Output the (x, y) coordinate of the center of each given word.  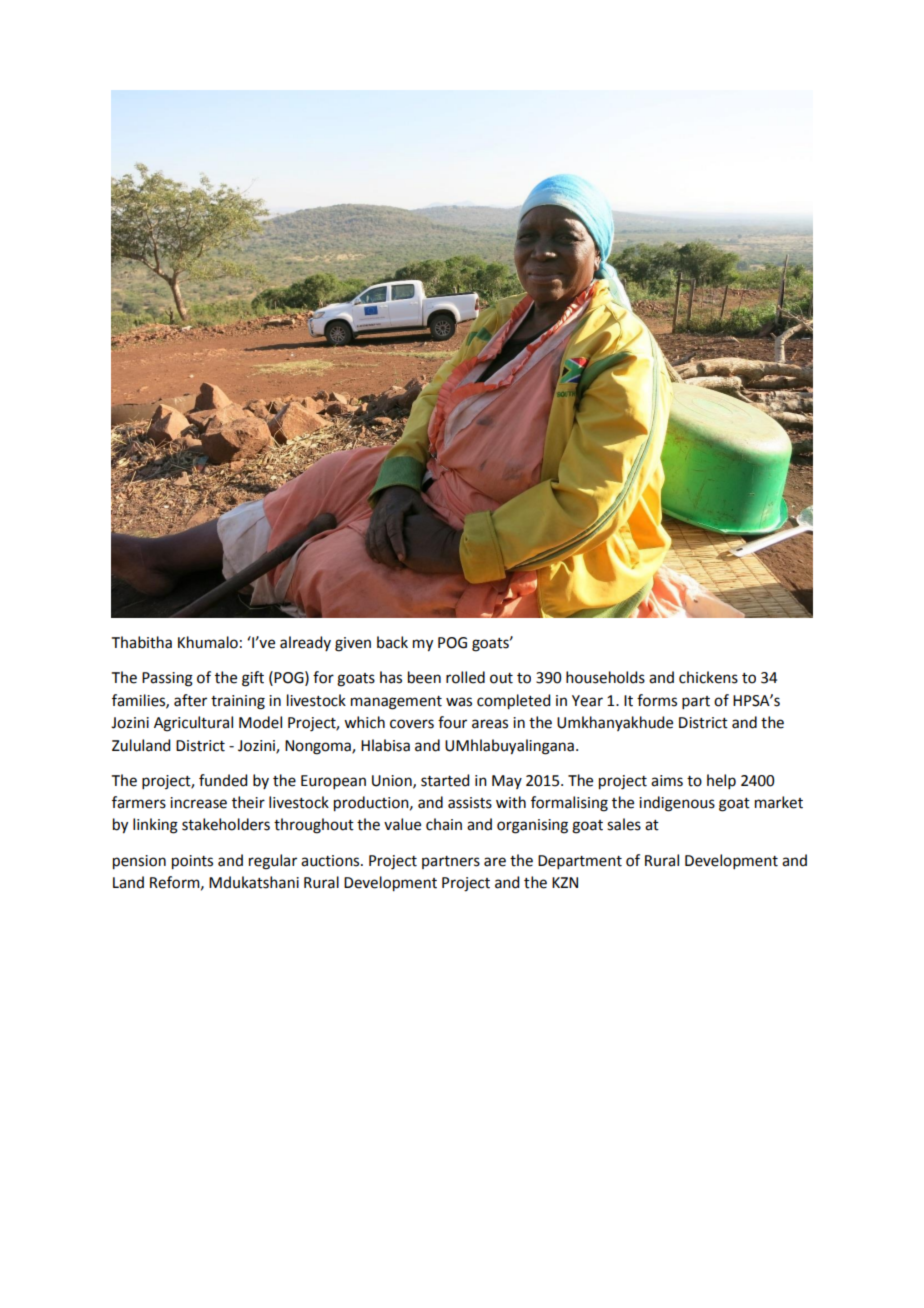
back (392, 642)
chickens (708, 677)
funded (223, 780)
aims (667, 781)
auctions (331, 861)
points (192, 862)
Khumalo (208, 642)
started (445, 780)
